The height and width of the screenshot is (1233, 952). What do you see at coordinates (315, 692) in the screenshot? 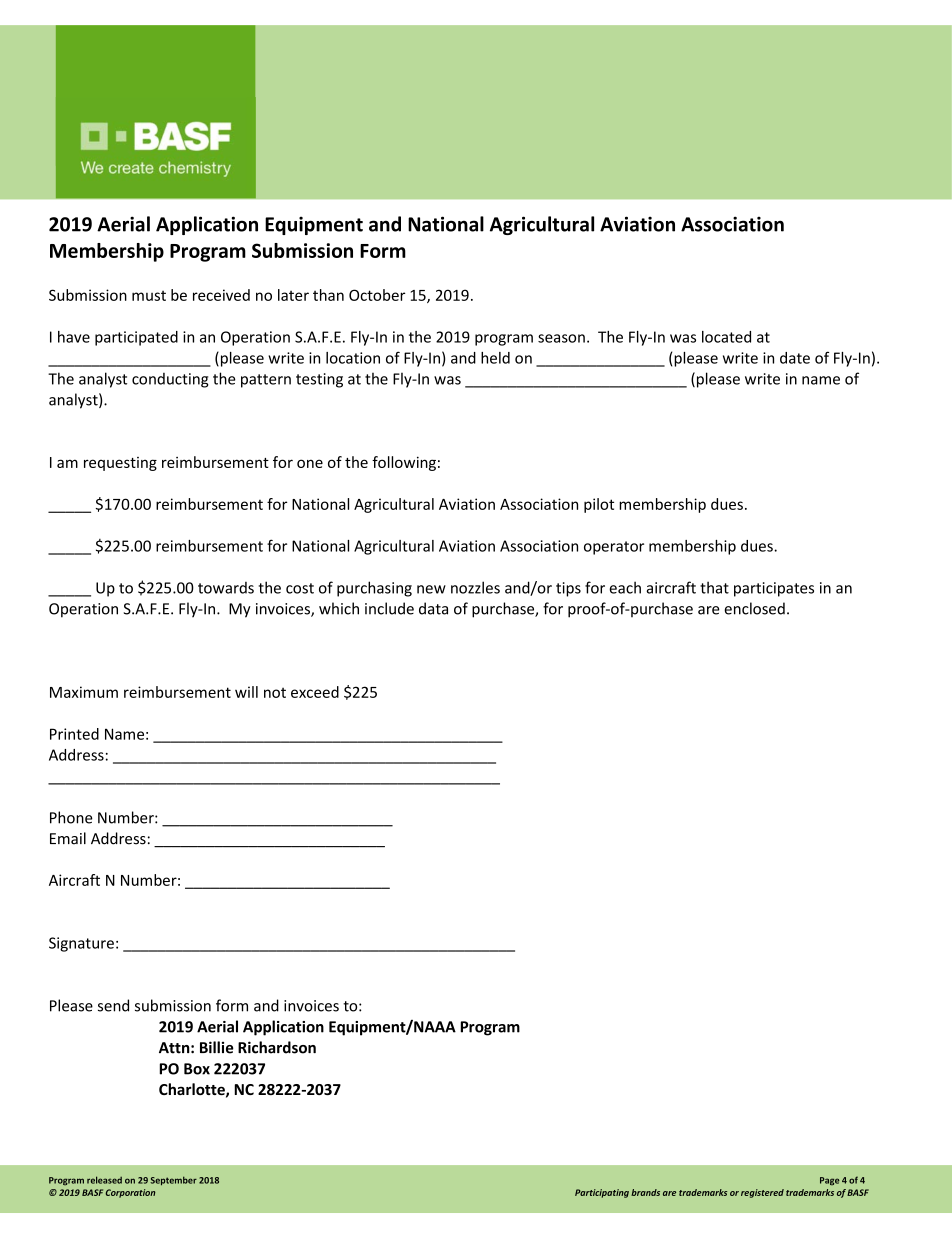
I see `exceed` at bounding box center [315, 692].
